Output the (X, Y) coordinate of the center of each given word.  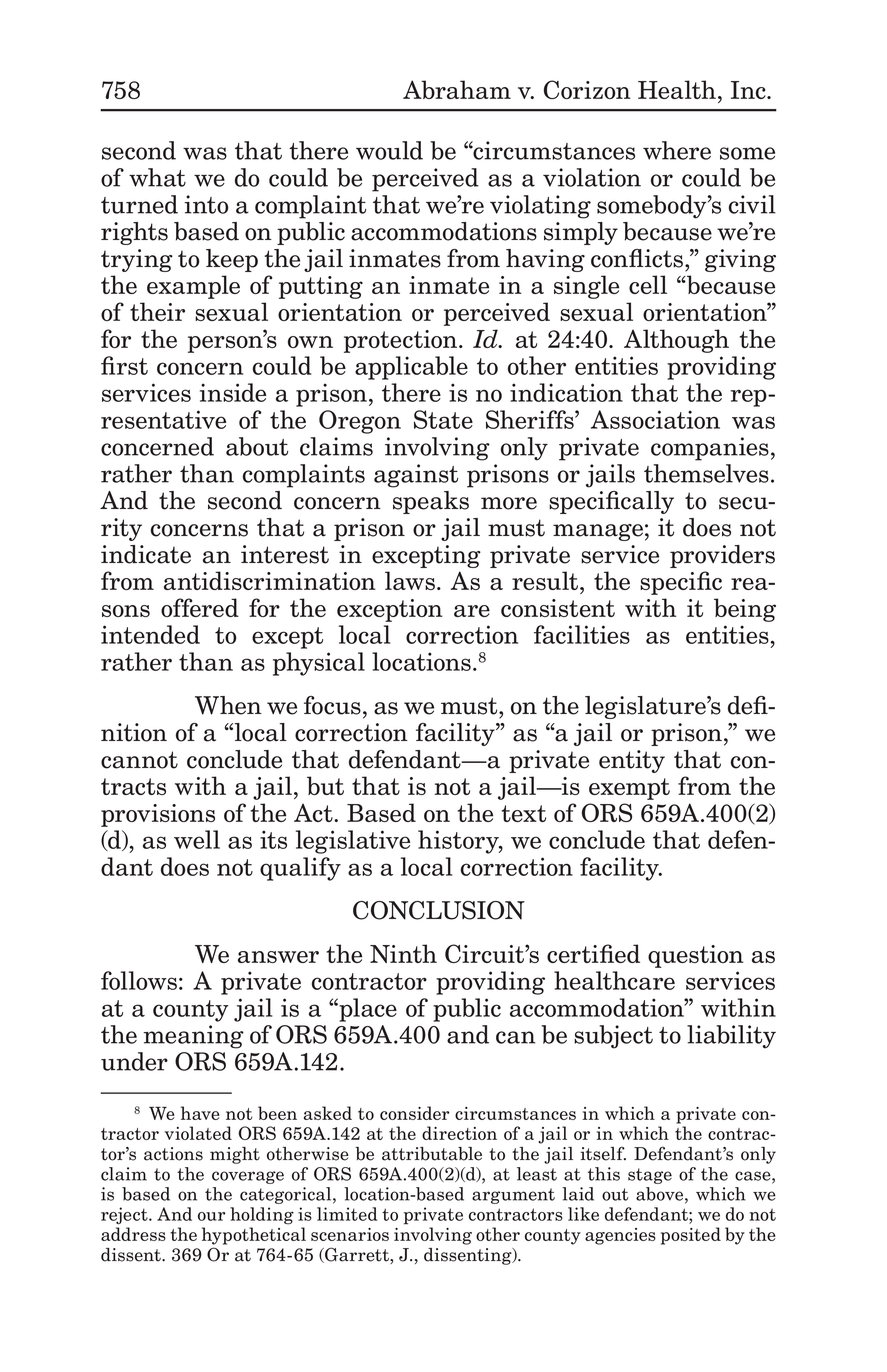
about (257, 446)
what (157, 177)
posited (691, 1236)
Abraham (457, 89)
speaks (431, 502)
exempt (629, 789)
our (211, 1216)
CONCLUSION (439, 910)
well (197, 839)
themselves (706, 473)
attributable (432, 1154)
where (677, 150)
